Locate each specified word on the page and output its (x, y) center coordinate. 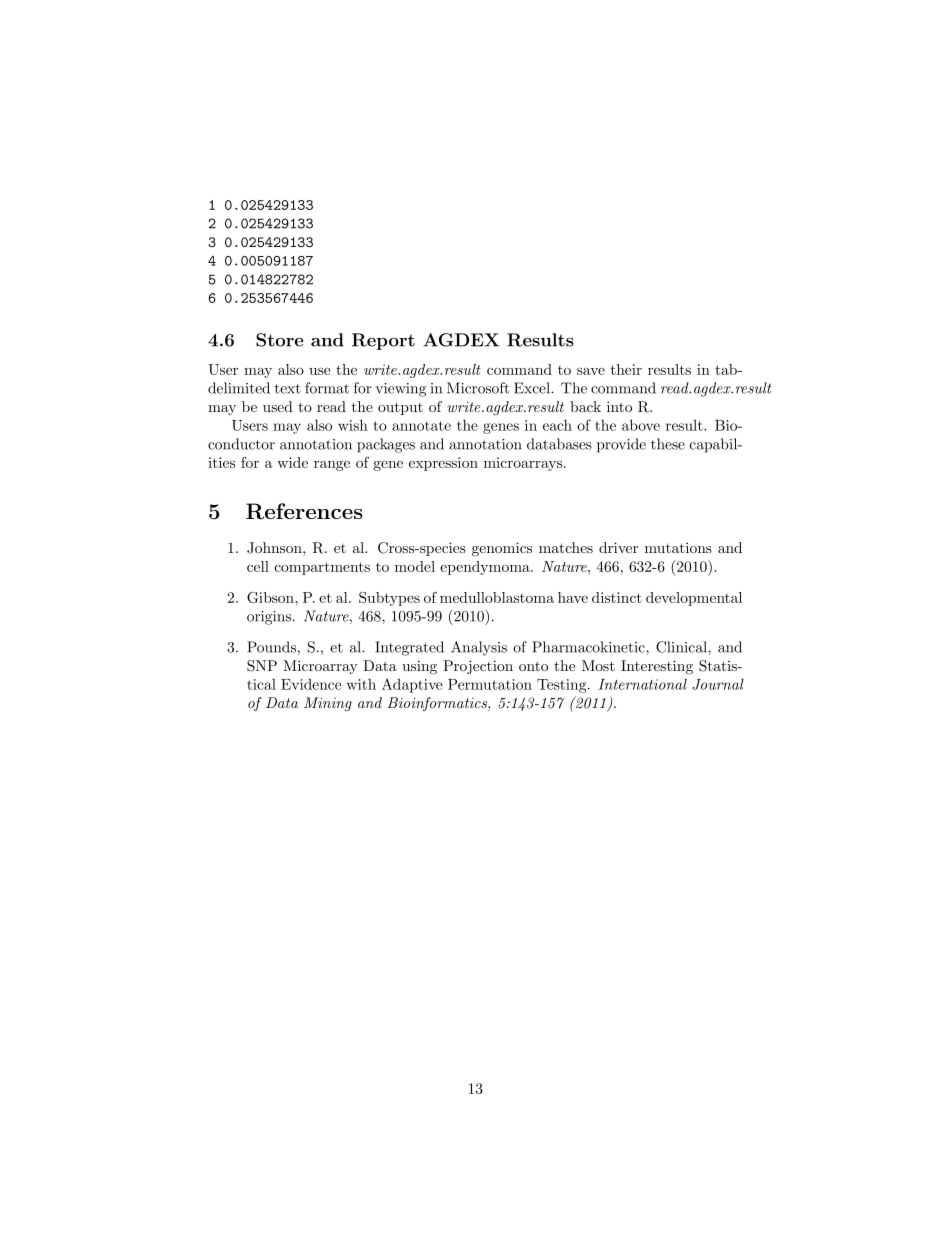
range (332, 465)
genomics (502, 549)
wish (353, 425)
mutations (678, 547)
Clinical (682, 647)
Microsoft (478, 388)
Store (279, 340)
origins (270, 618)
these (668, 444)
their (626, 369)
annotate (421, 426)
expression (443, 464)
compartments (322, 568)
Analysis (479, 648)
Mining (328, 704)
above (641, 425)
